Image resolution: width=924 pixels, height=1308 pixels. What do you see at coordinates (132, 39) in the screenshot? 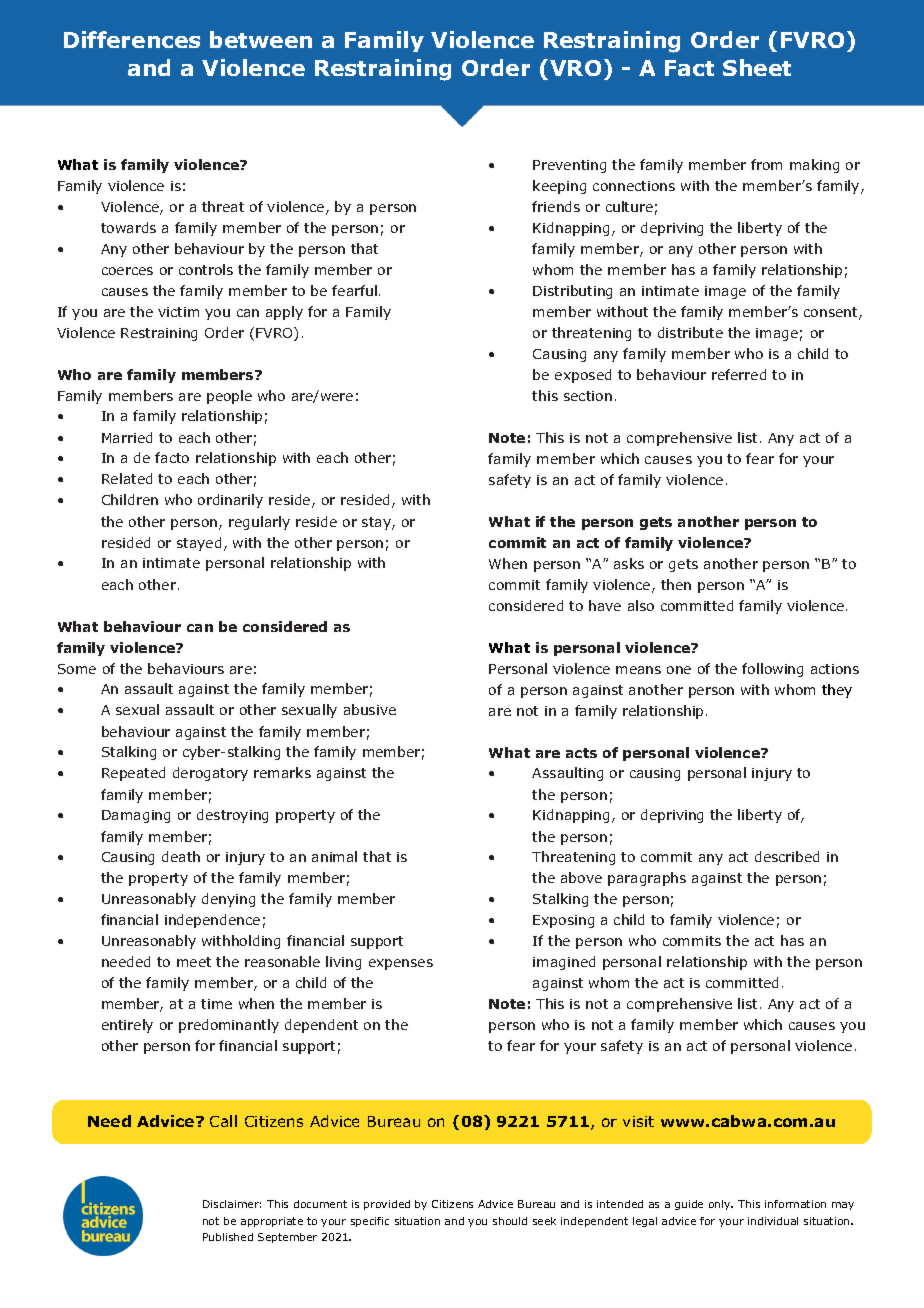
I see `Differences` at bounding box center [132, 39].
